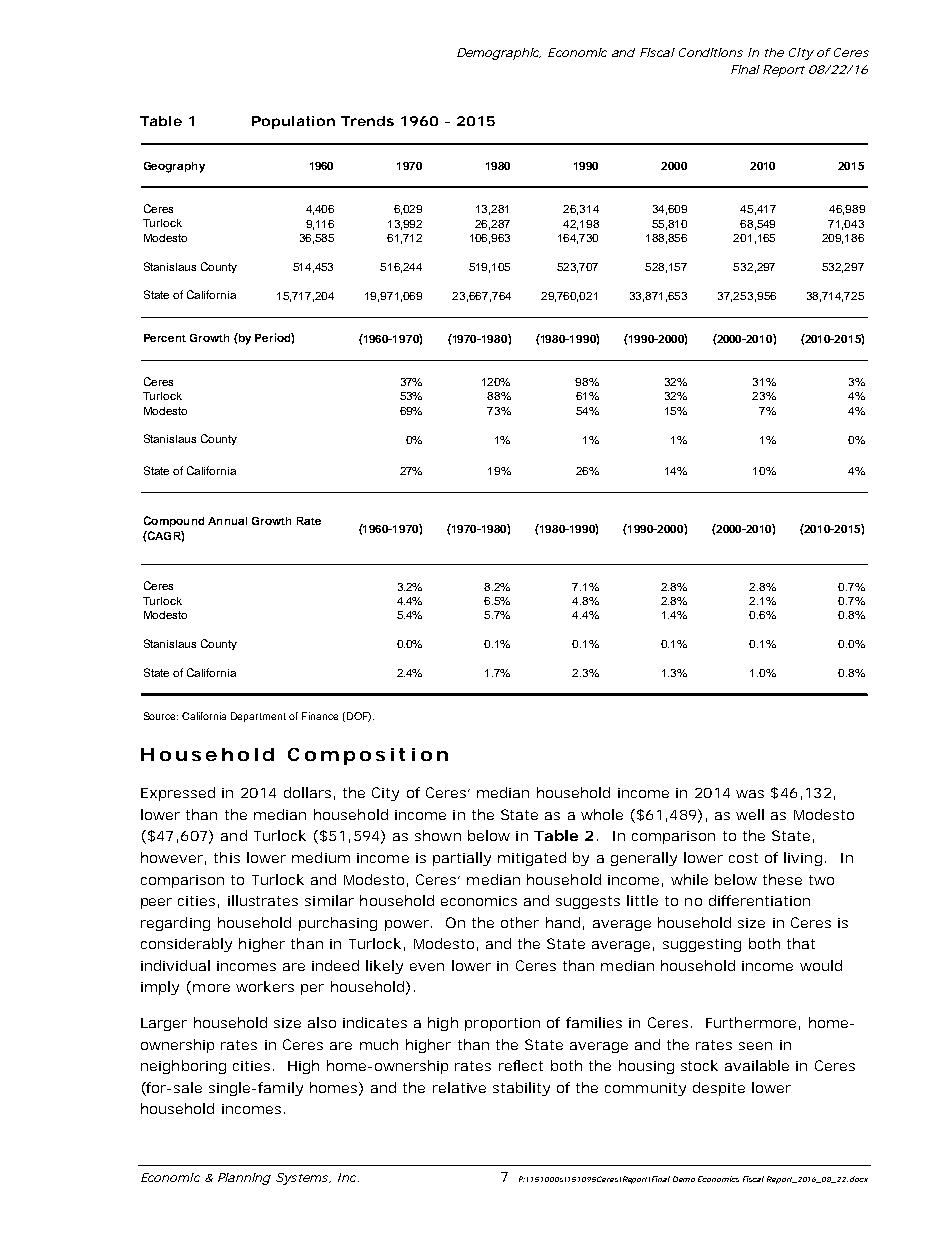 This page has width=952, height=1233. I want to click on Annual, so click(227, 521).
